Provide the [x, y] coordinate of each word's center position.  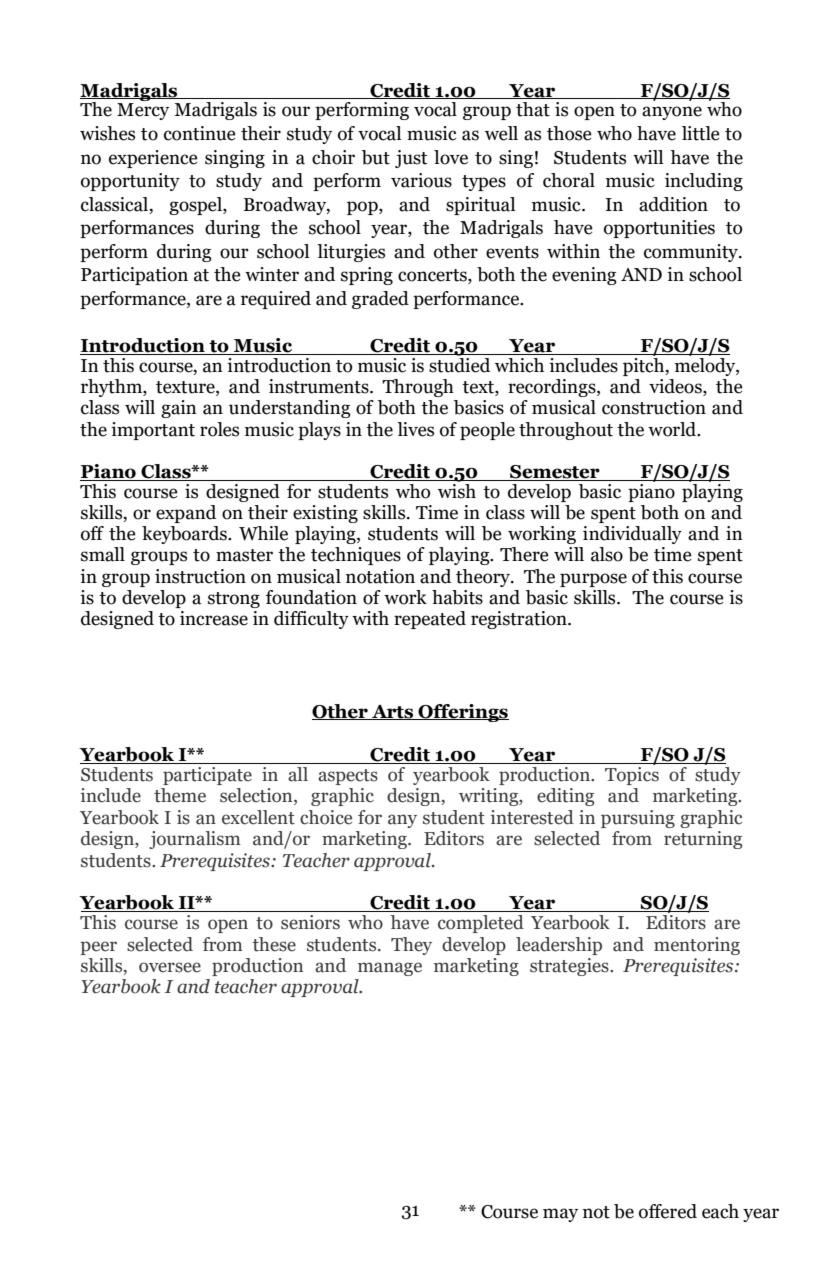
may [560, 1215]
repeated [430, 620]
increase [214, 618]
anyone [672, 113]
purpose [593, 580]
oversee [170, 967]
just [411, 159]
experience [153, 159]
